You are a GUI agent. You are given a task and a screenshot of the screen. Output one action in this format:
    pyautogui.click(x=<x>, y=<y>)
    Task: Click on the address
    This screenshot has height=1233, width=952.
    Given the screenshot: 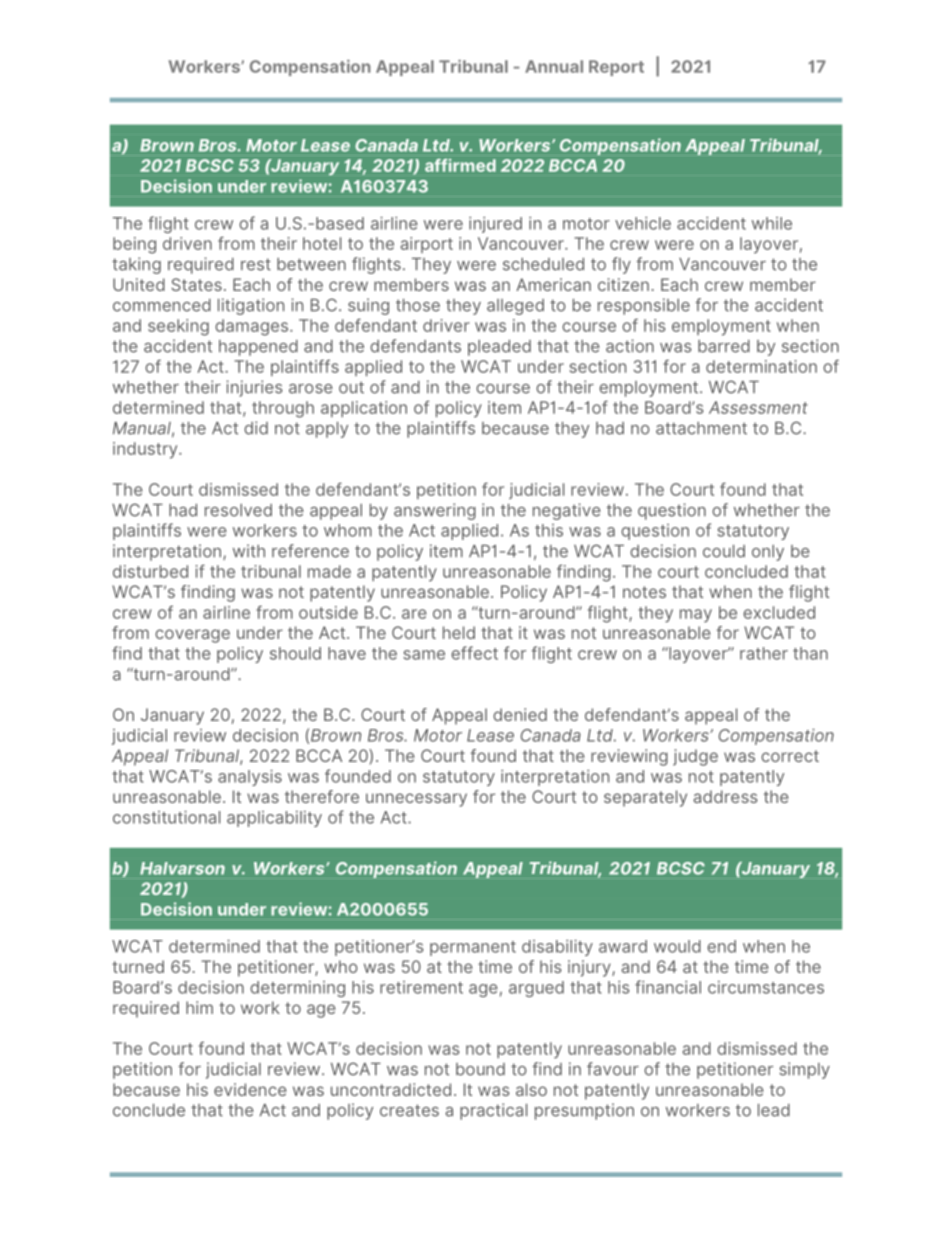 What is the action you would take?
    pyautogui.click(x=725, y=796)
